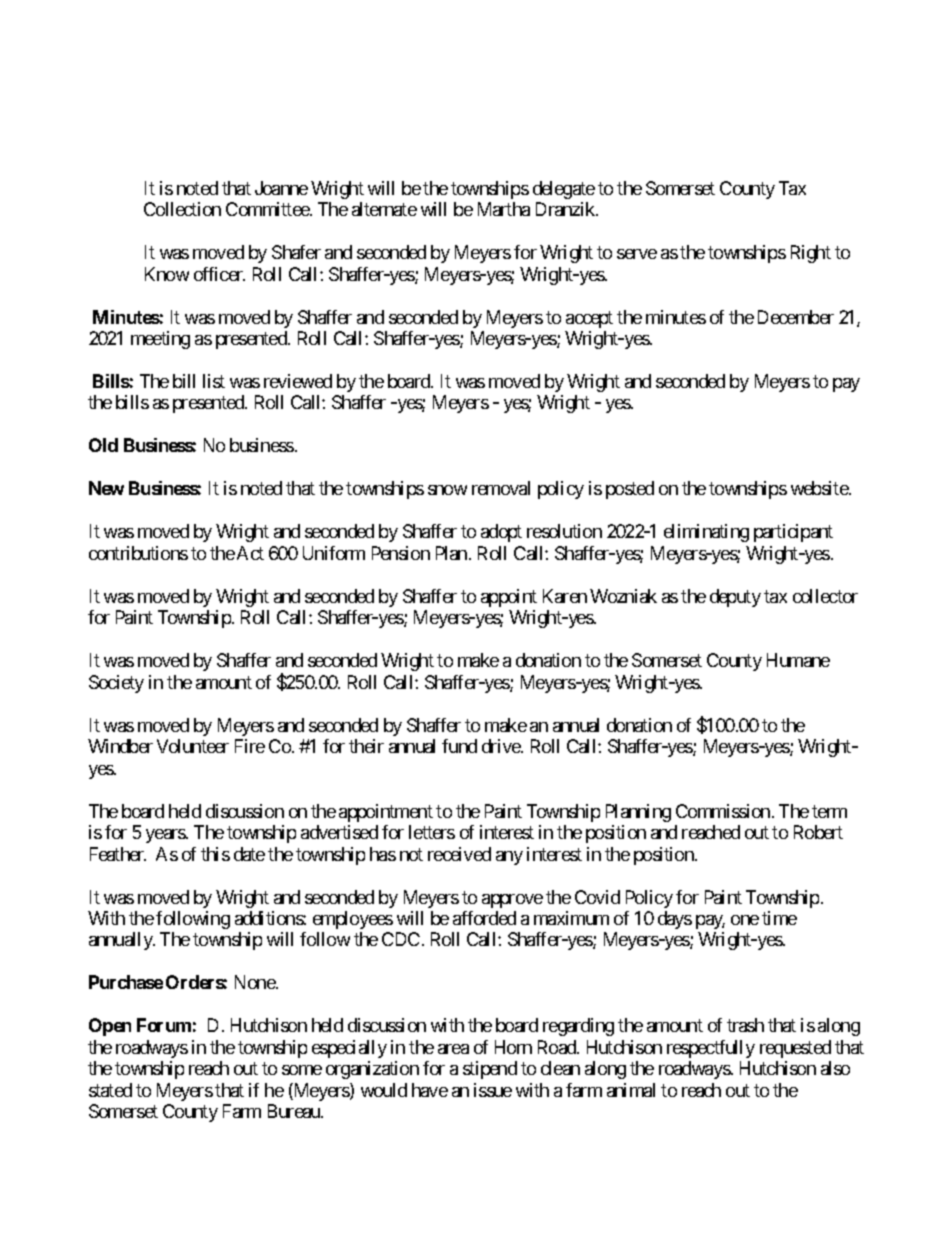  What do you see at coordinates (116, 684) in the image?
I see `Society` at bounding box center [116, 684].
